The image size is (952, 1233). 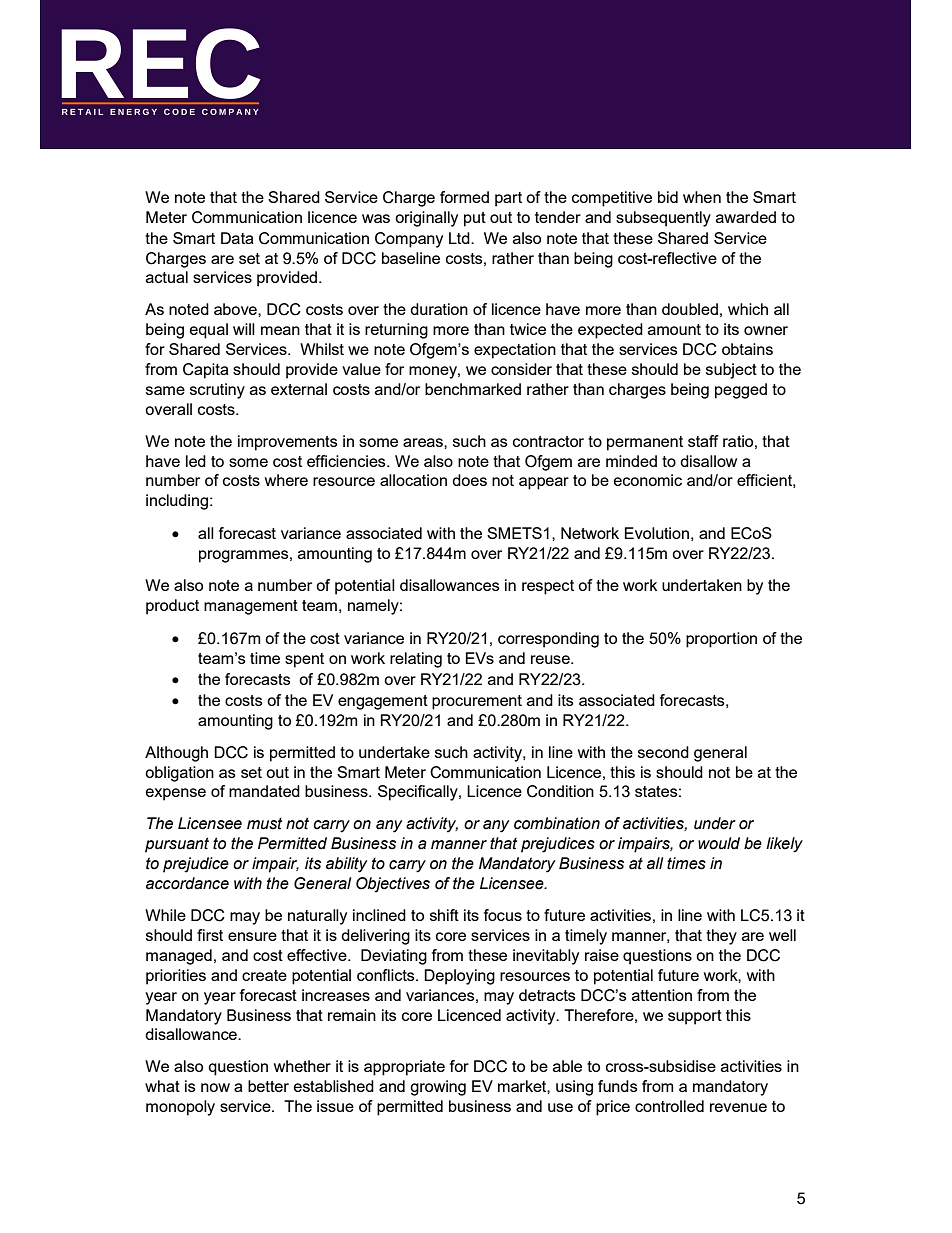 I want to click on now, so click(x=215, y=1087).
